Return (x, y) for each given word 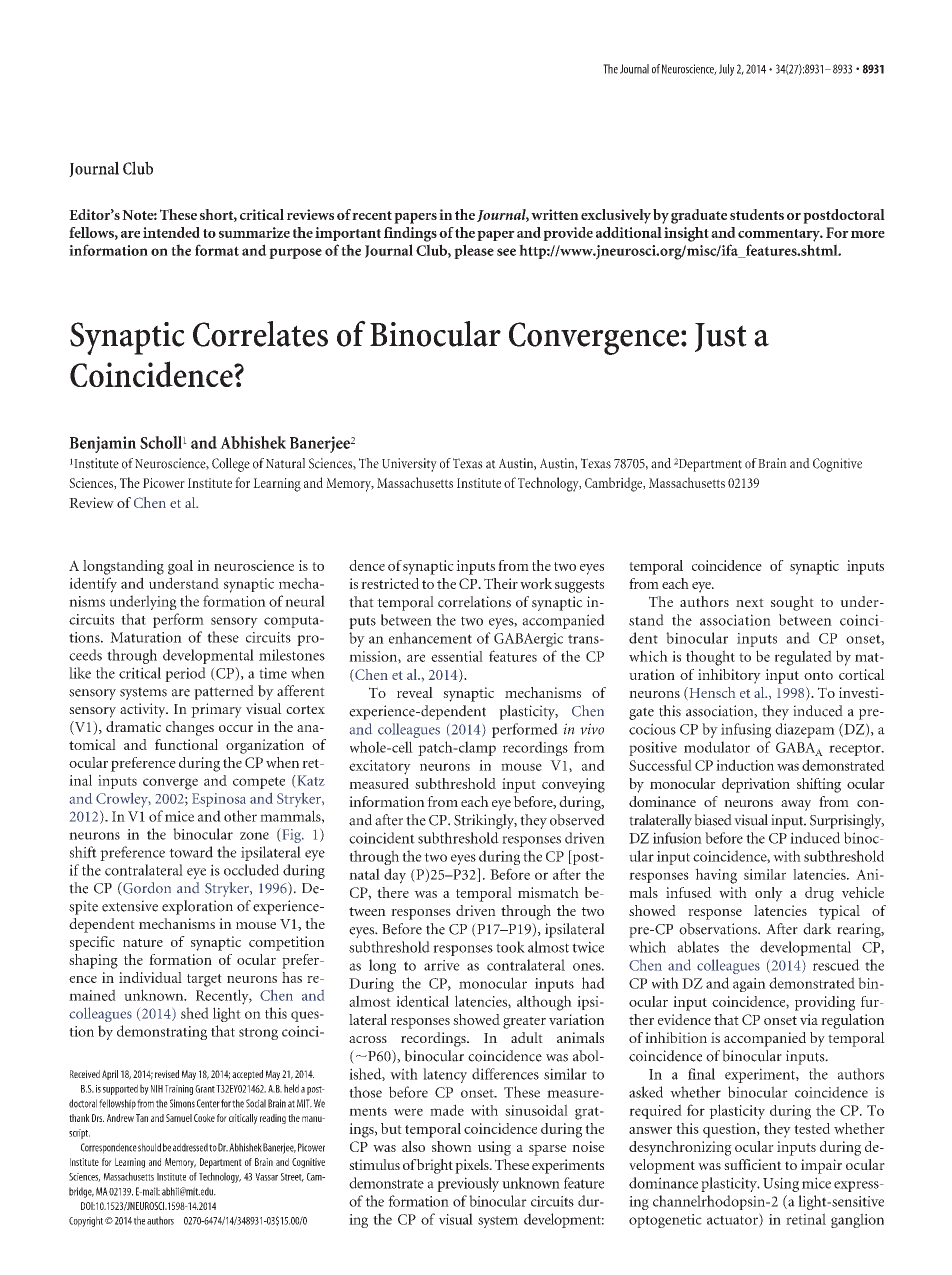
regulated (803, 658)
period (185, 674)
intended (171, 232)
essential (457, 656)
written (555, 214)
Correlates (260, 334)
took (510, 947)
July (726, 70)
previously (468, 1184)
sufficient (753, 1164)
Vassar (266, 1177)
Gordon (146, 889)
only (769, 894)
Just (721, 337)
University (409, 465)
